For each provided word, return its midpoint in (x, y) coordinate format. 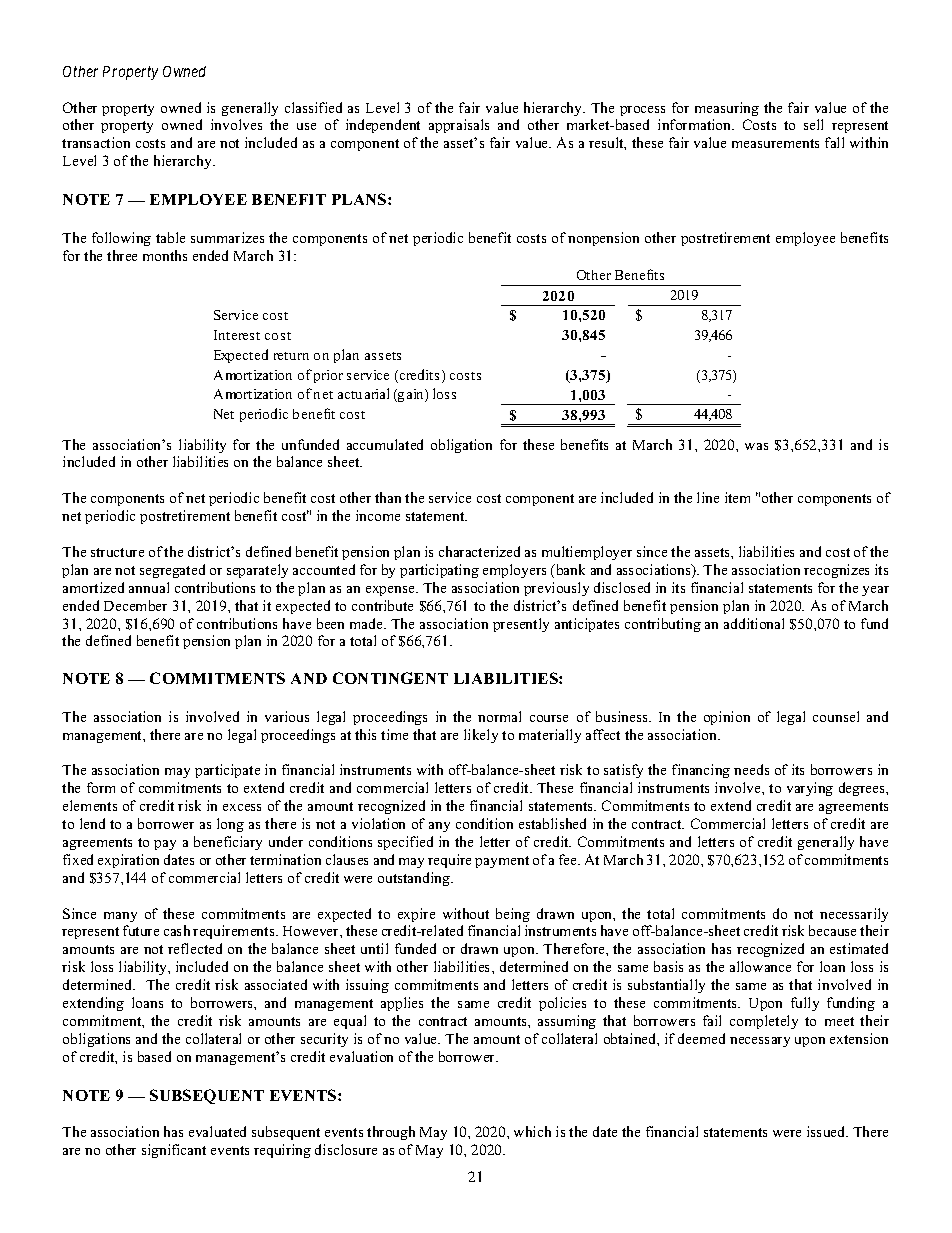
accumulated (385, 444)
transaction (96, 142)
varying (810, 789)
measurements (775, 143)
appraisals (459, 126)
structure (117, 552)
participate (227, 771)
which (532, 1131)
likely (481, 736)
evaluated (217, 1131)
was (756, 446)
